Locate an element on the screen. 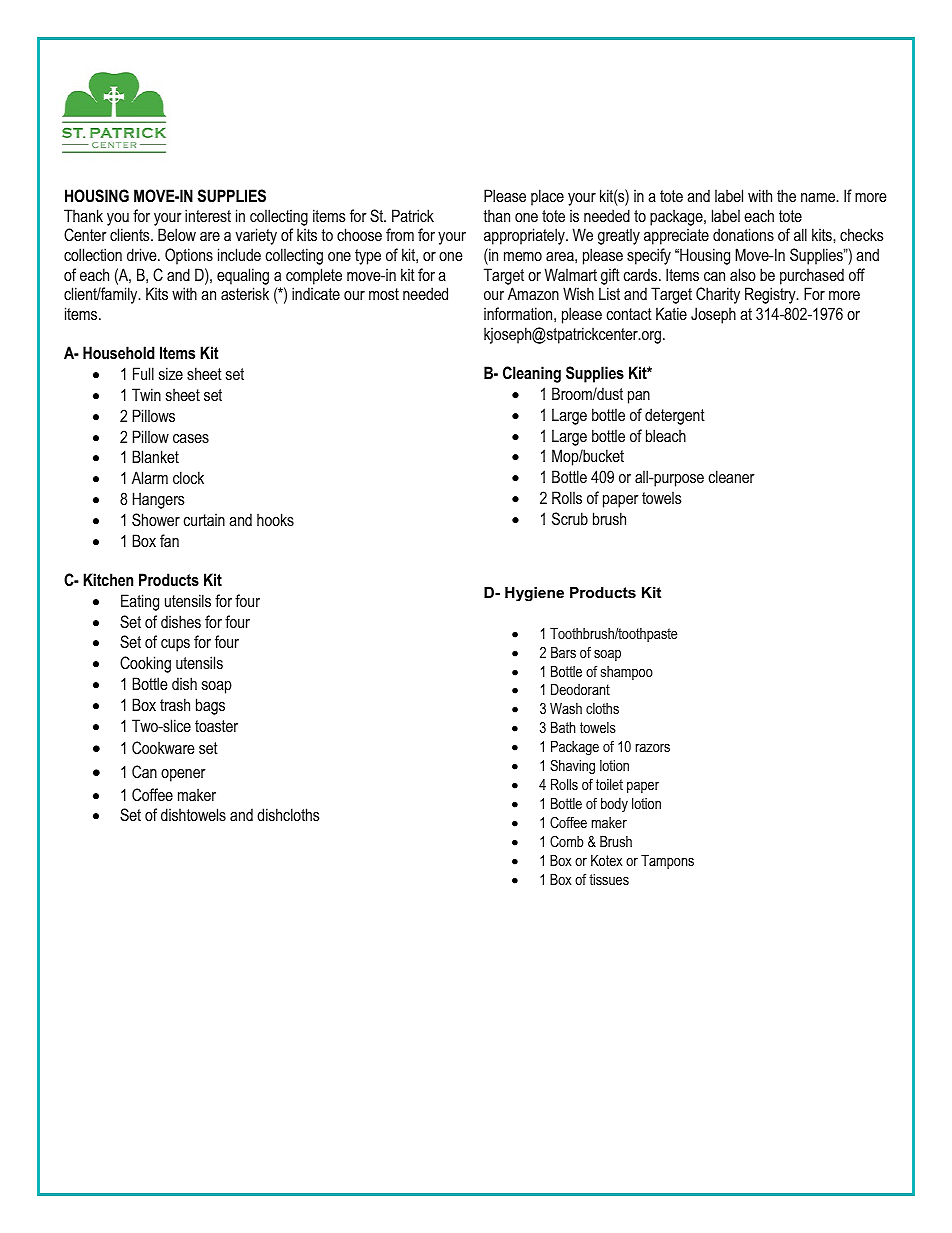  Eating is located at coordinates (140, 602).
